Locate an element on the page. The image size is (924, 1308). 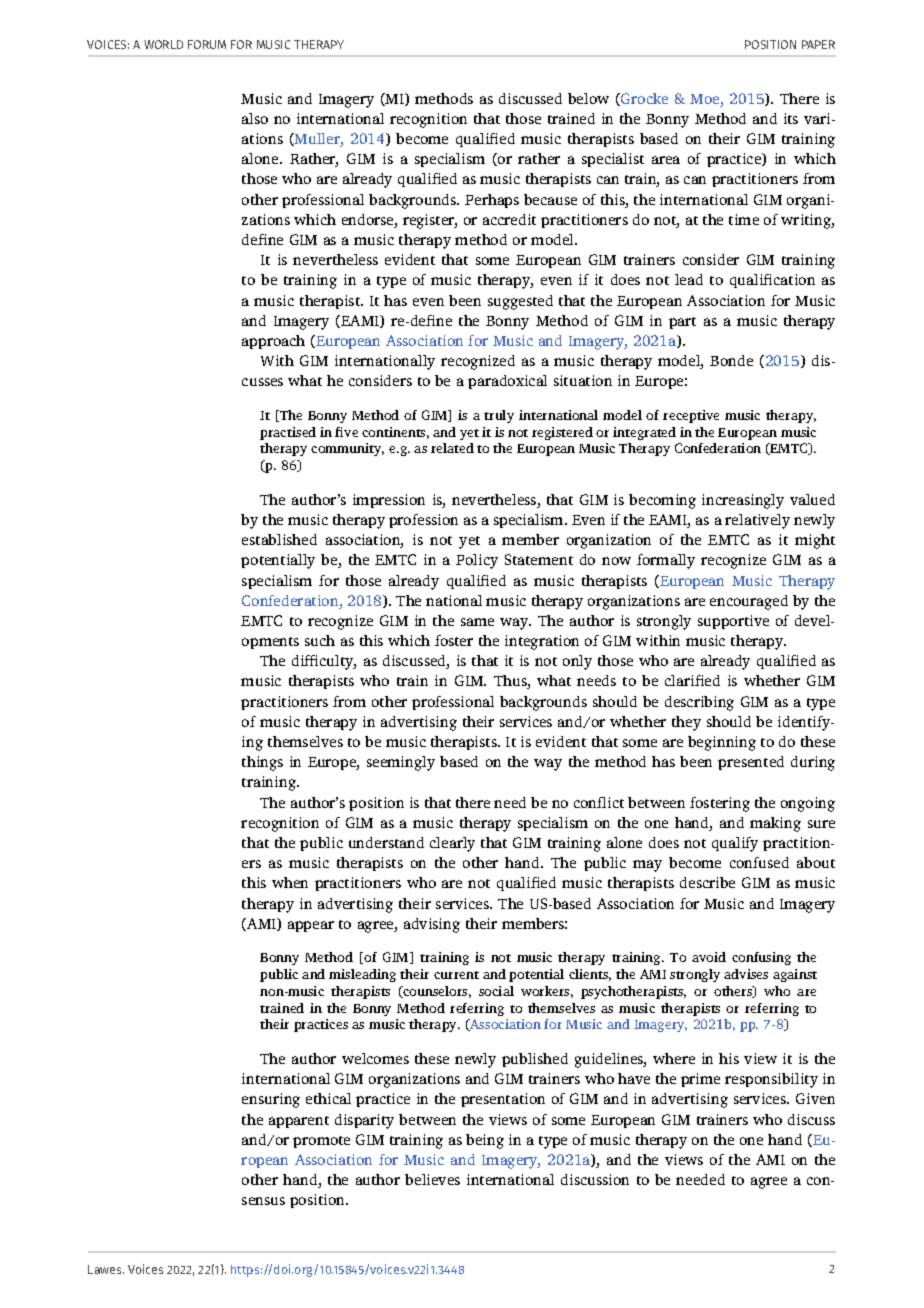
clearly is located at coordinates (452, 844).
